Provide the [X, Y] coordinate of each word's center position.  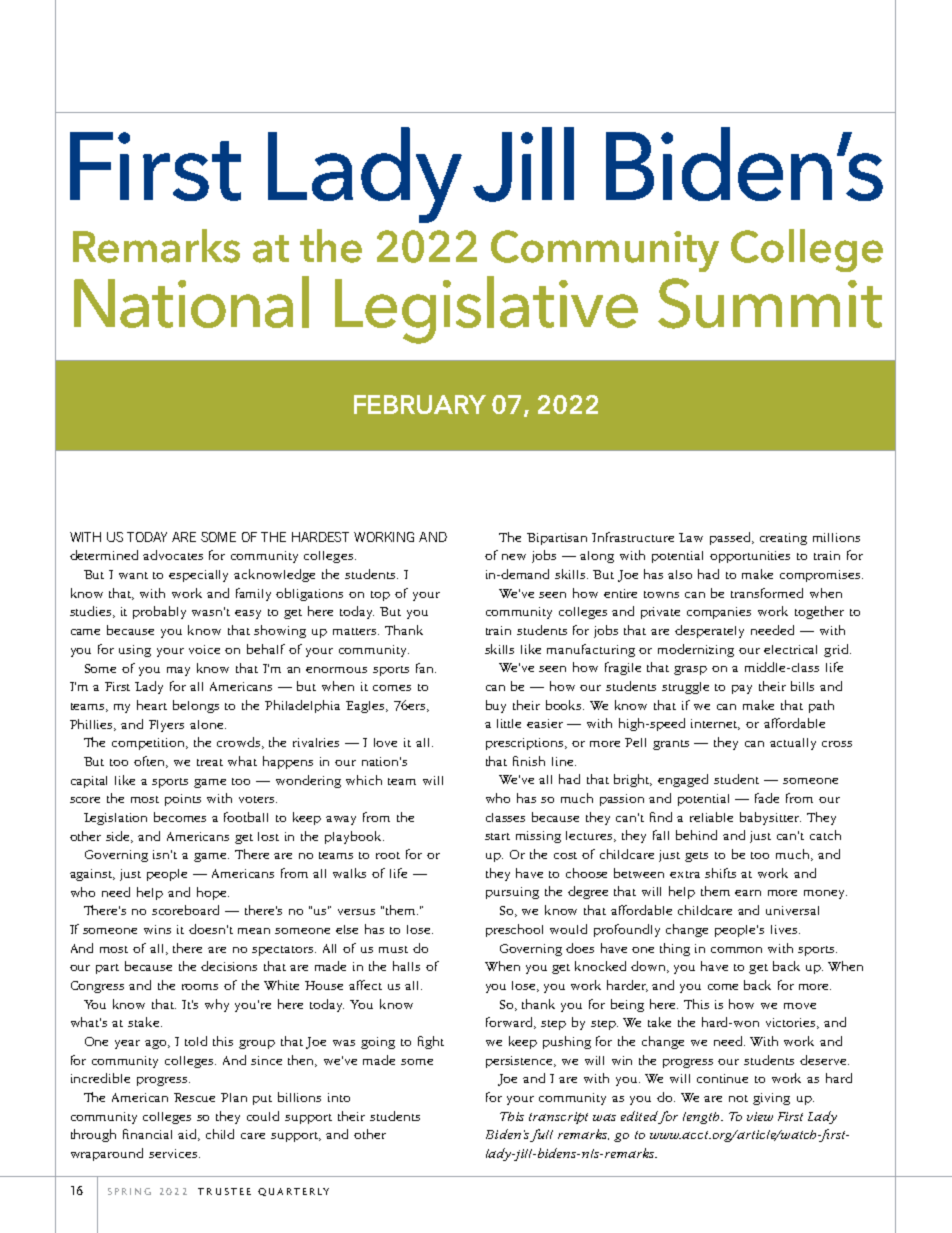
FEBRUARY [420, 404]
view [760, 1116]
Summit [770, 303]
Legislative [486, 310]
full [541, 1135]
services [174, 1153]
